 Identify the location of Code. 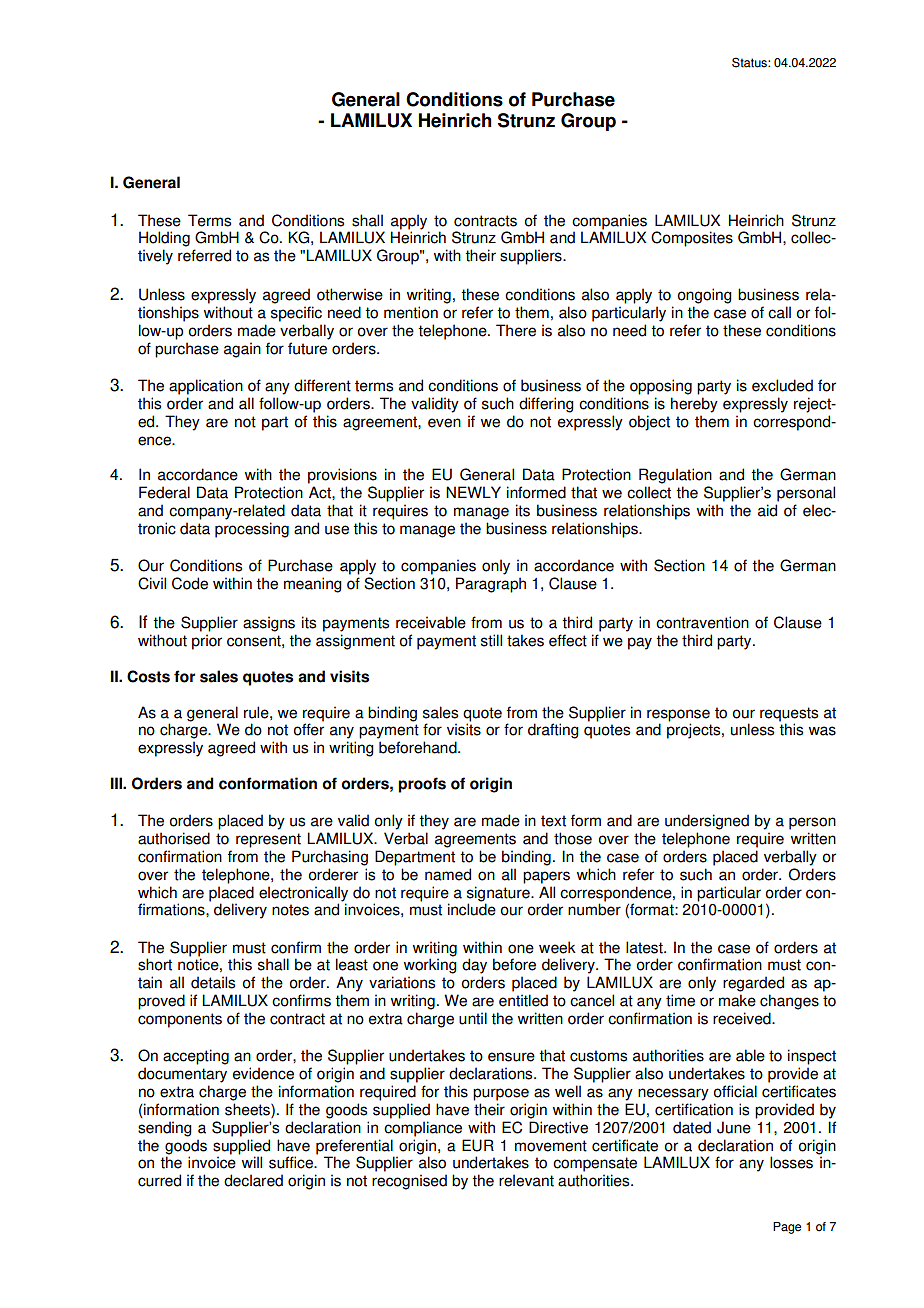
(190, 583).
